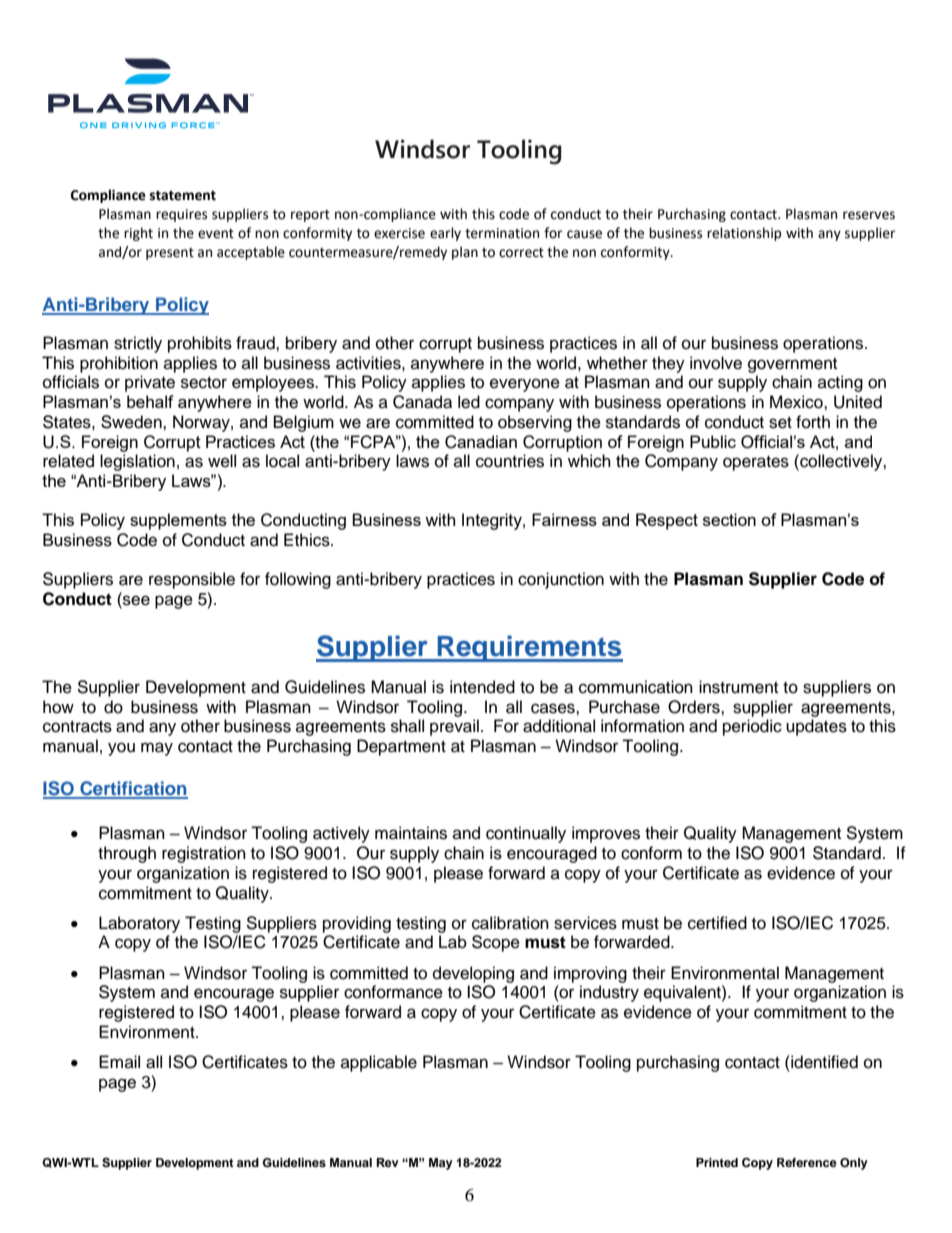 This screenshot has height=1233, width=952. I want to click on right, so click(138, 234).
